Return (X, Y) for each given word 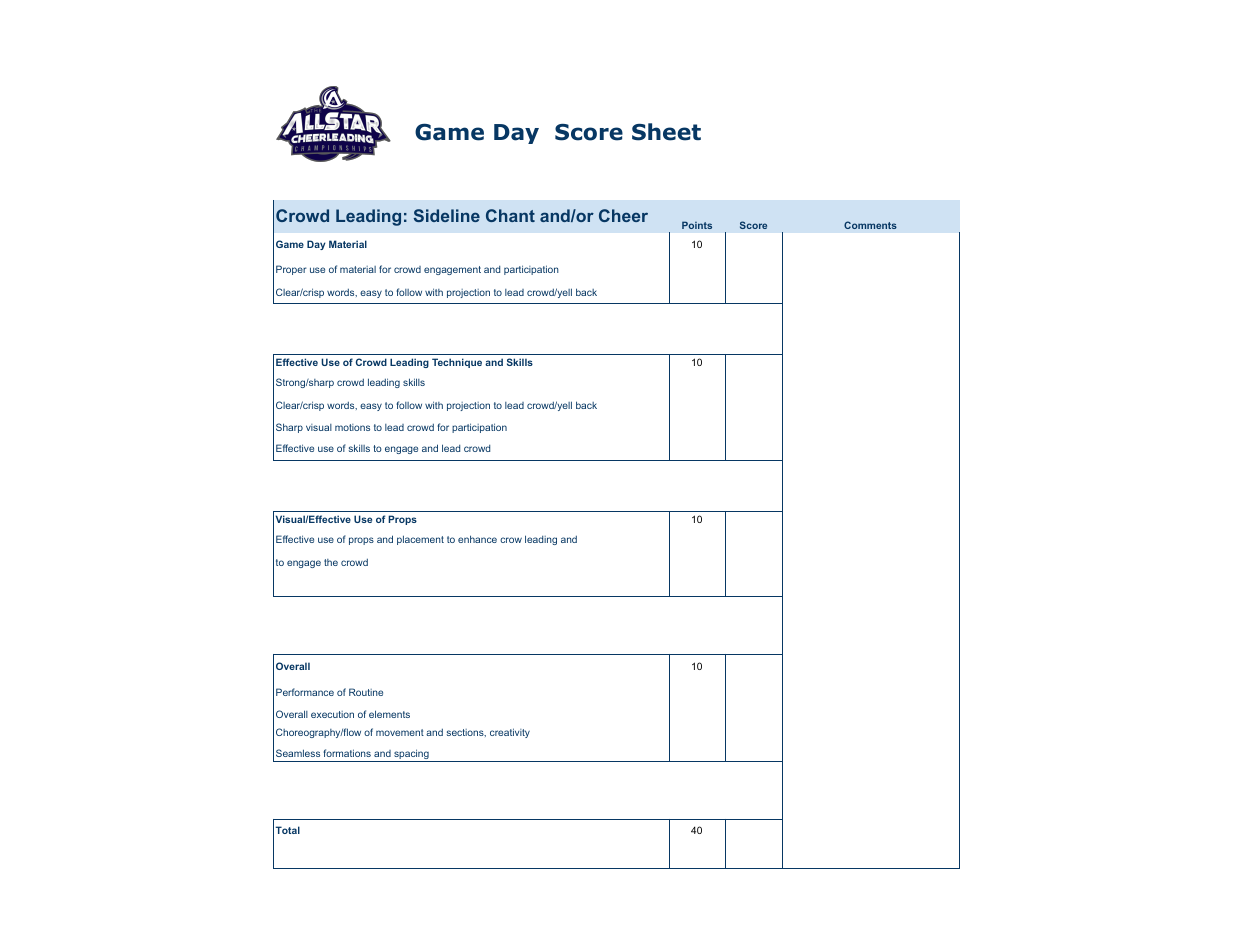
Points (697, 225)
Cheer (623, 215)
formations (347, 753)
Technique (457, 363)
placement (420, 540)
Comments (870, 225)
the (331, 562)
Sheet (666, 132)
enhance (477, 539)
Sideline (447, 215)
